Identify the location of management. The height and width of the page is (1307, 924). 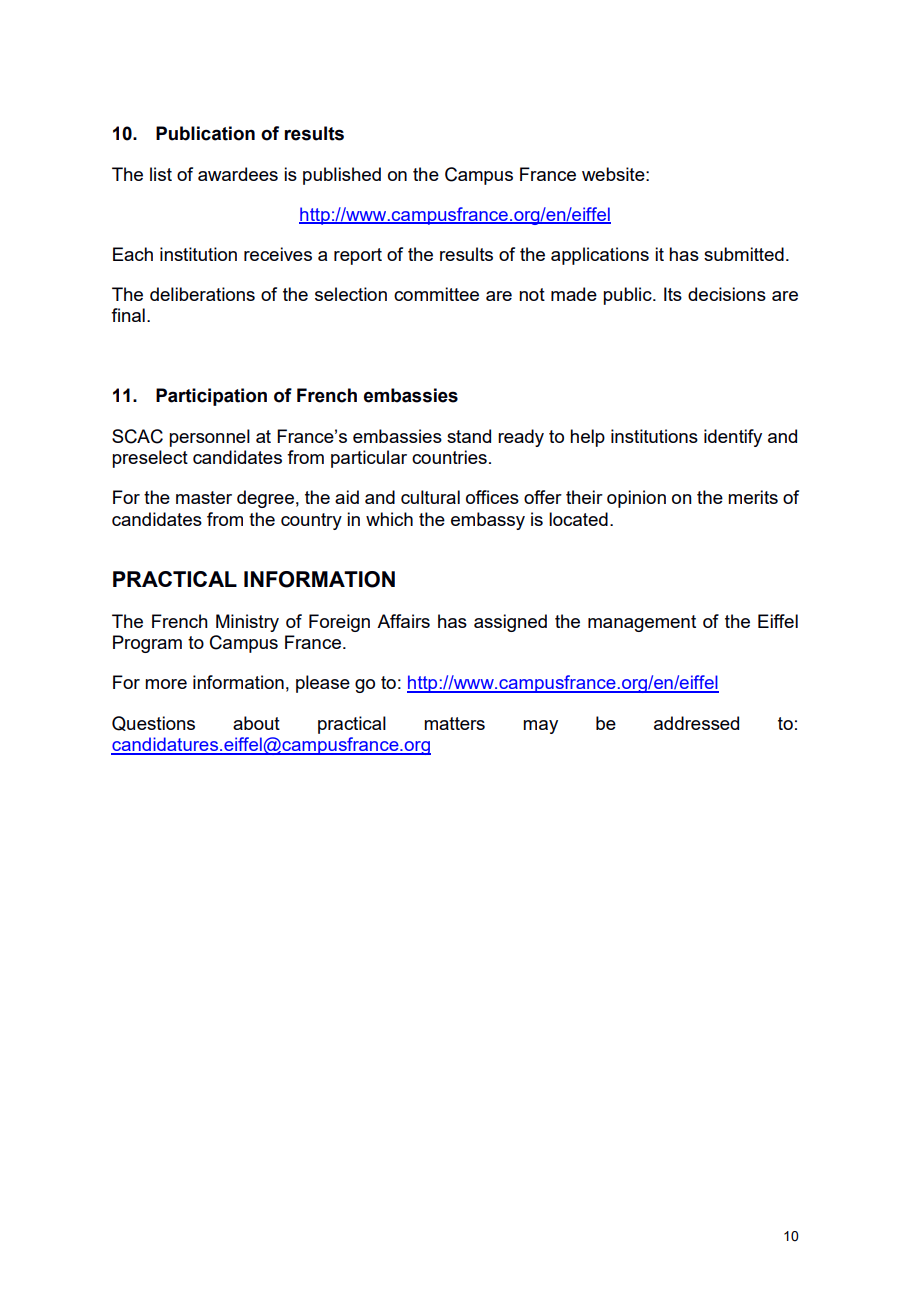
(642, 623).
